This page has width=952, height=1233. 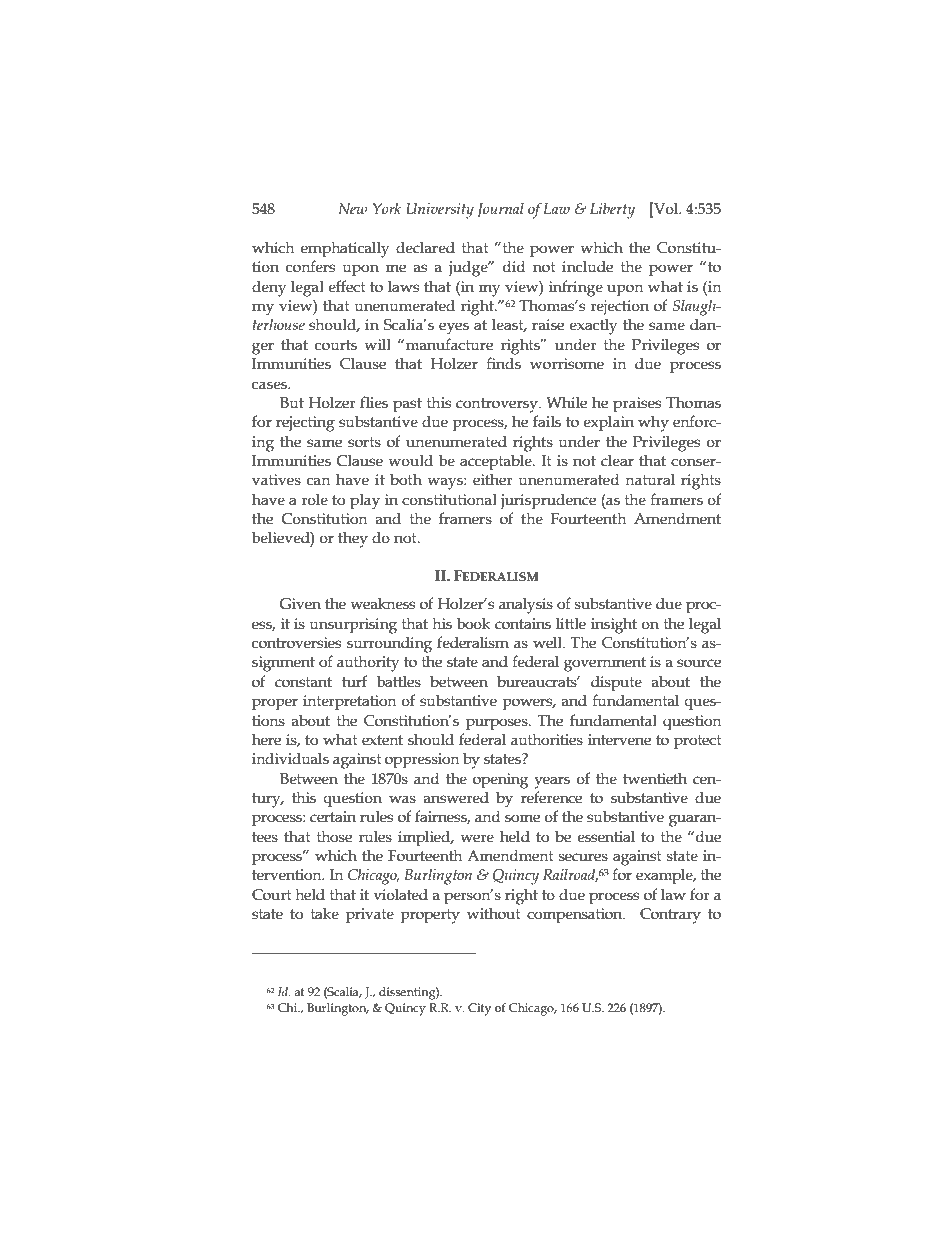 What do you see at coordinates (500, 210) in the page?
I see `Journal` at bounding box center [500, 210].
